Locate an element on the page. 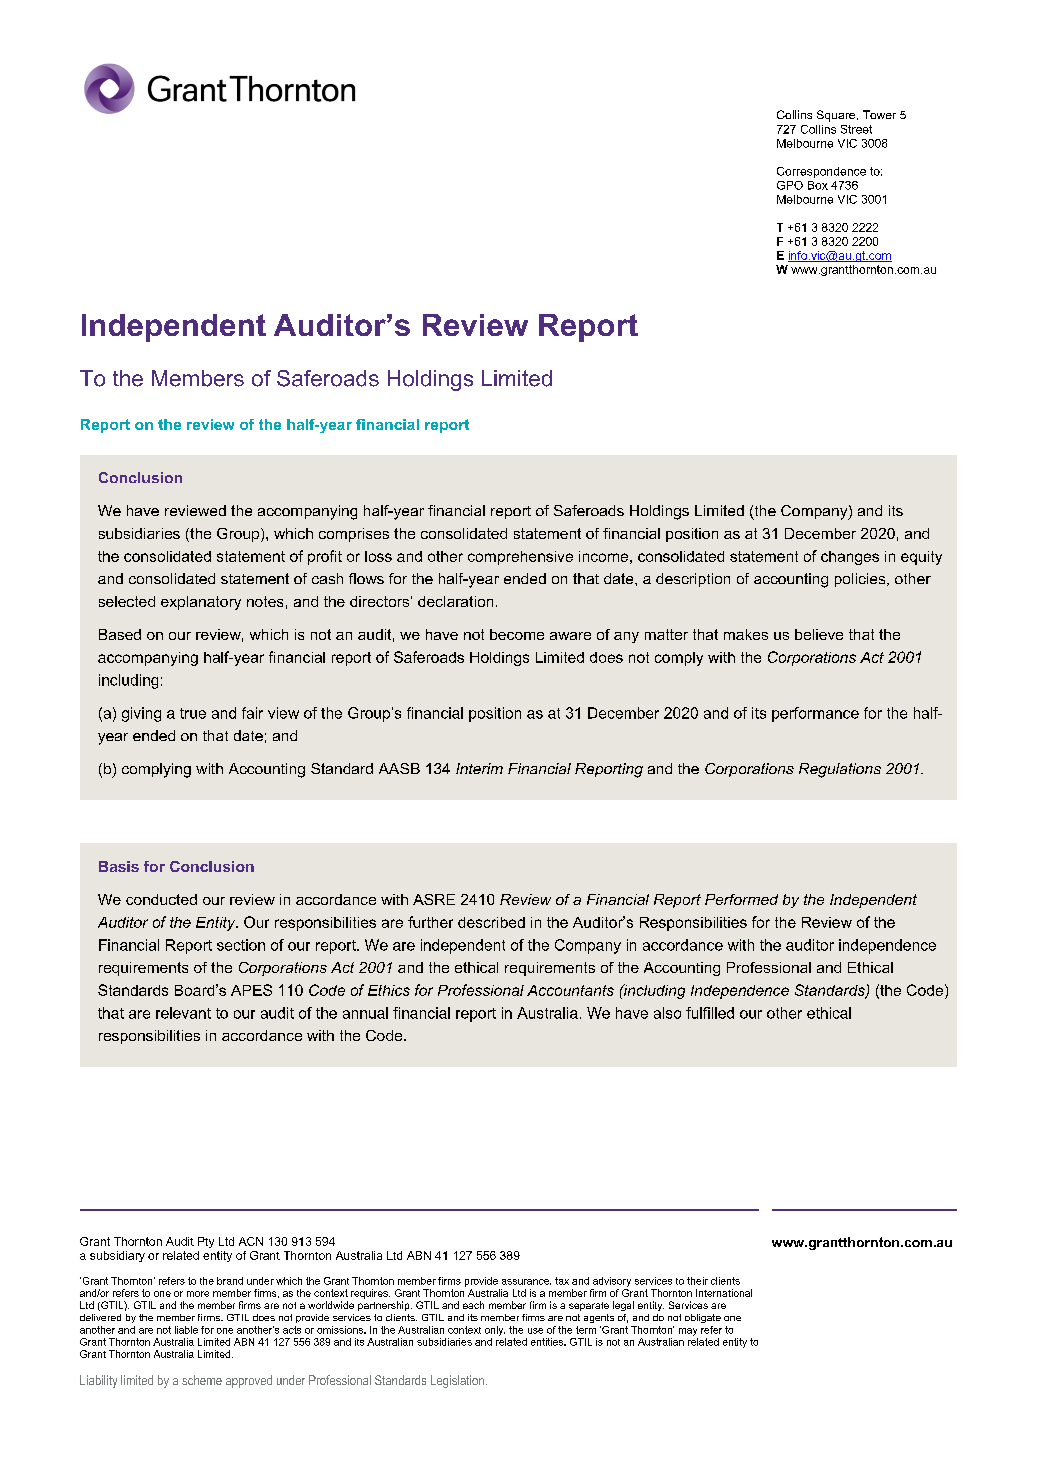 This image has width=1038, height=1468. comprises is located at coordinates (354, 535).
